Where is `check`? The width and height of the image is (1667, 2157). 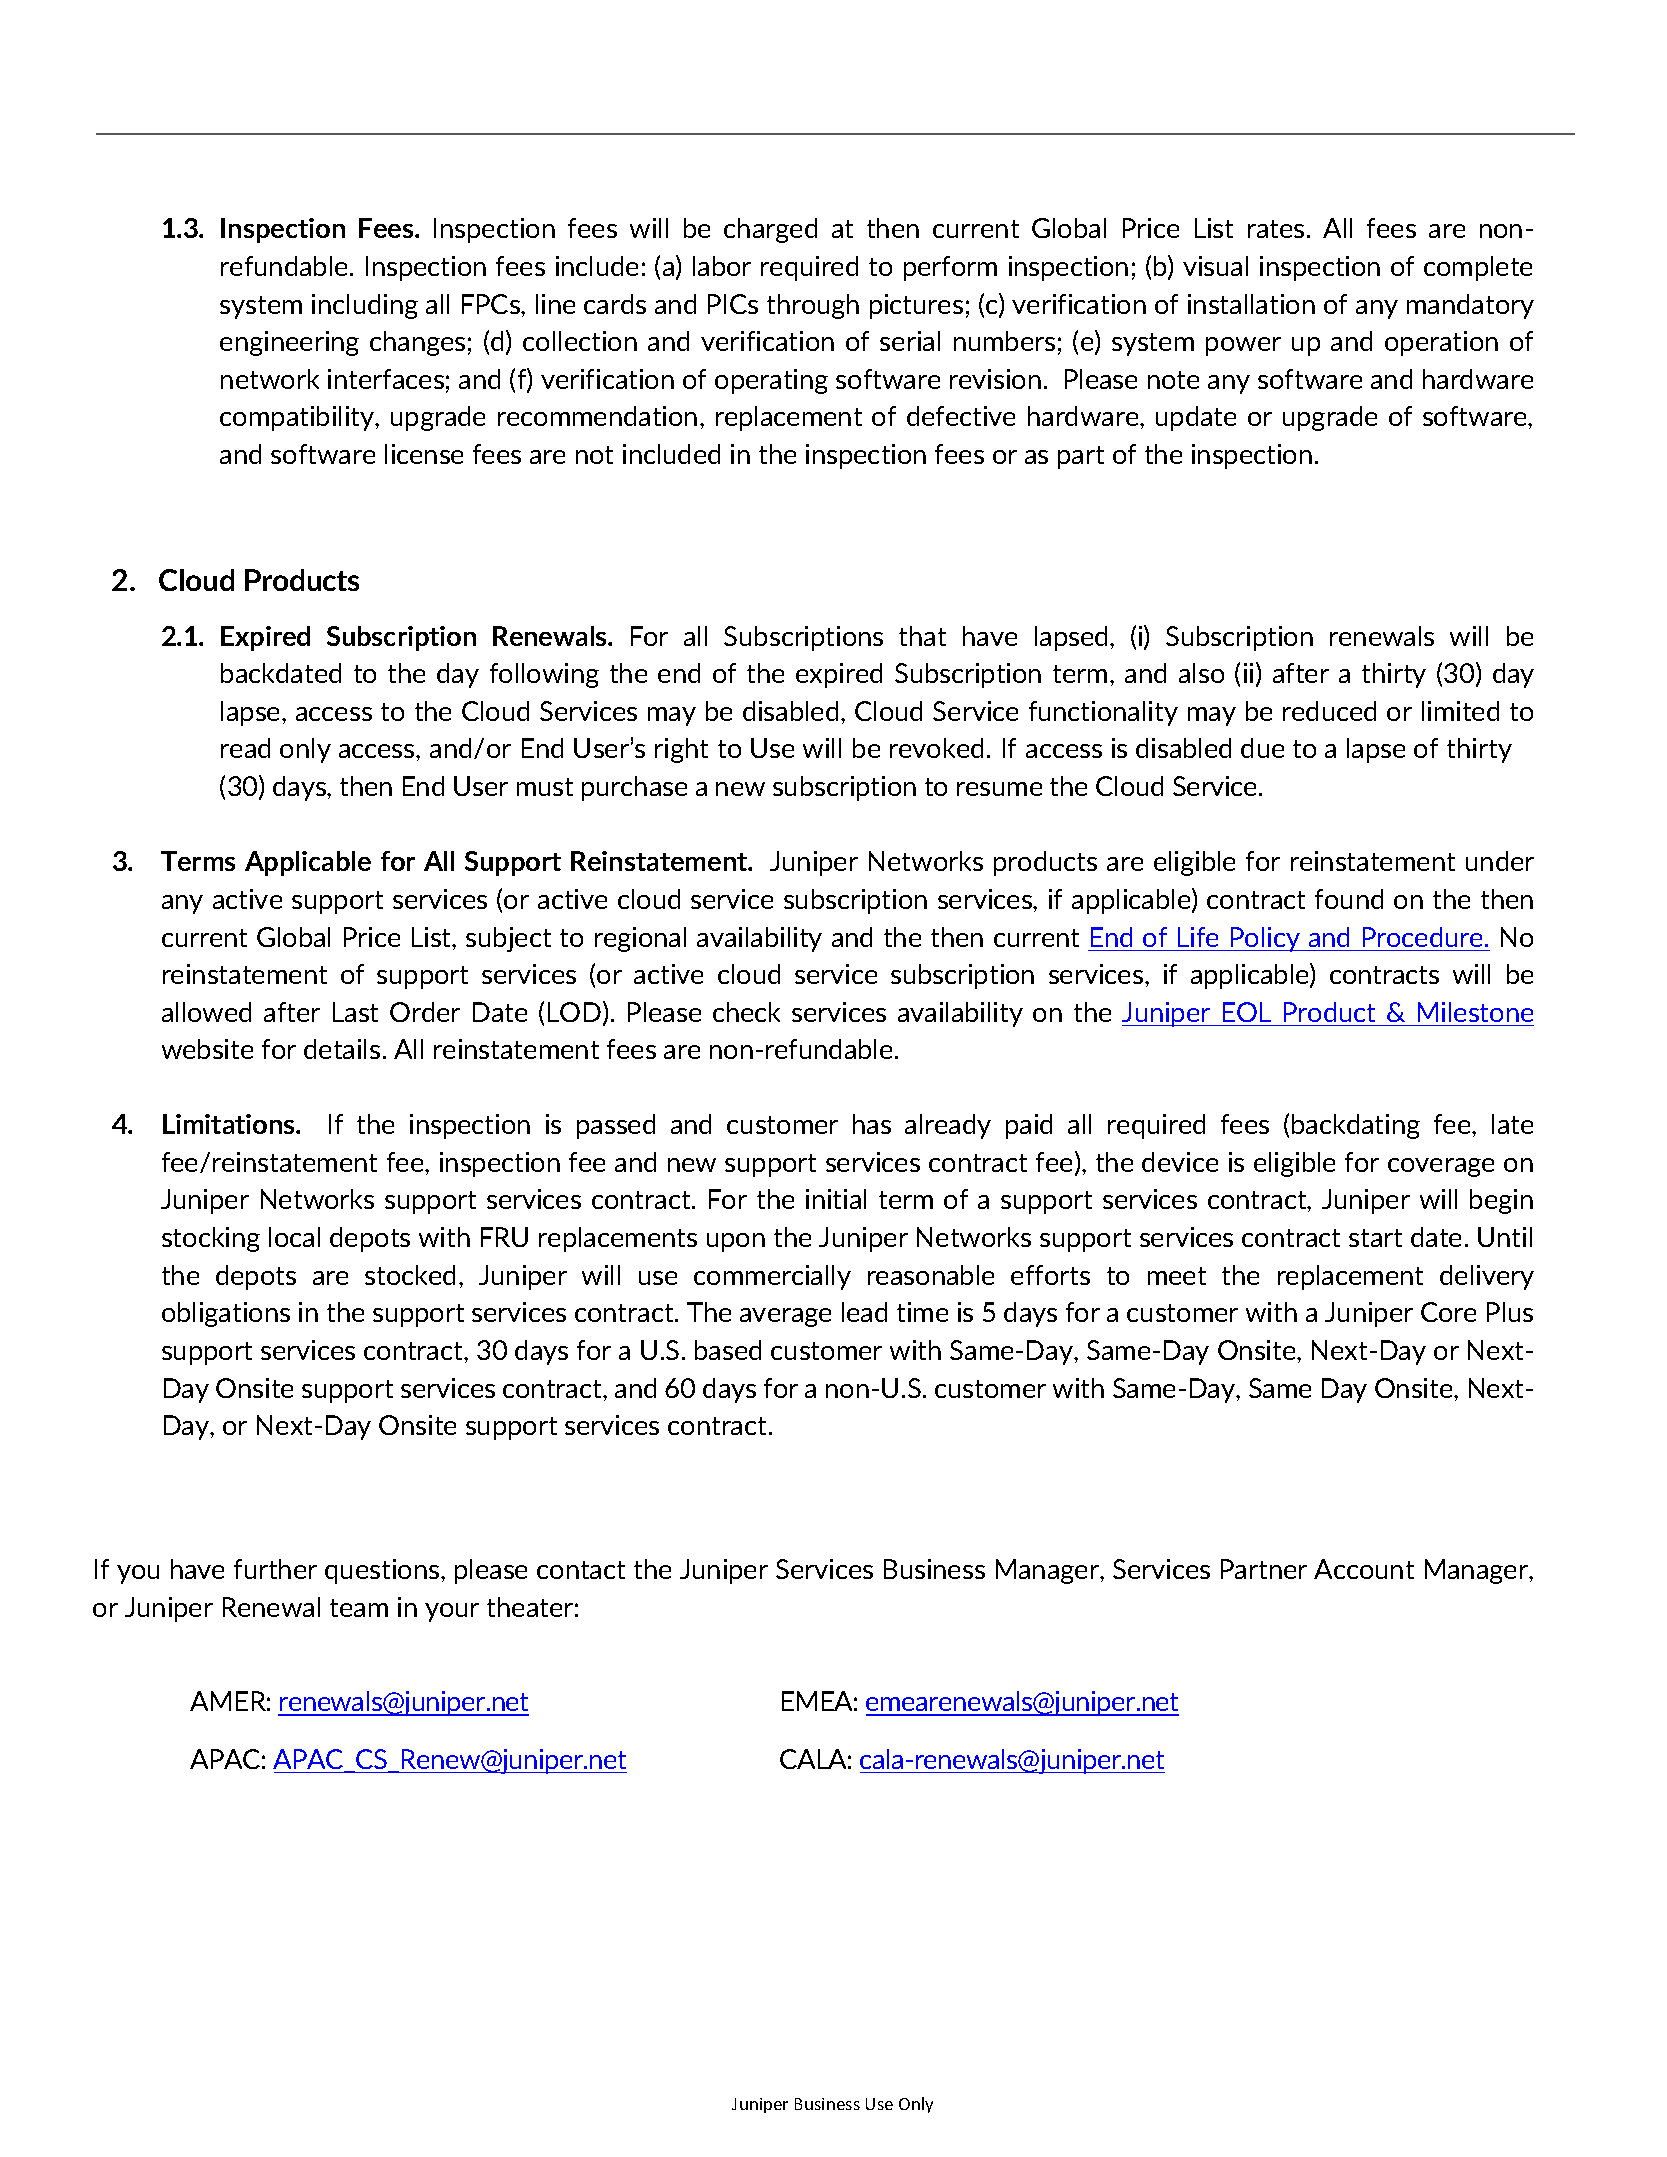
check is located at coordinates (746, 1012).
